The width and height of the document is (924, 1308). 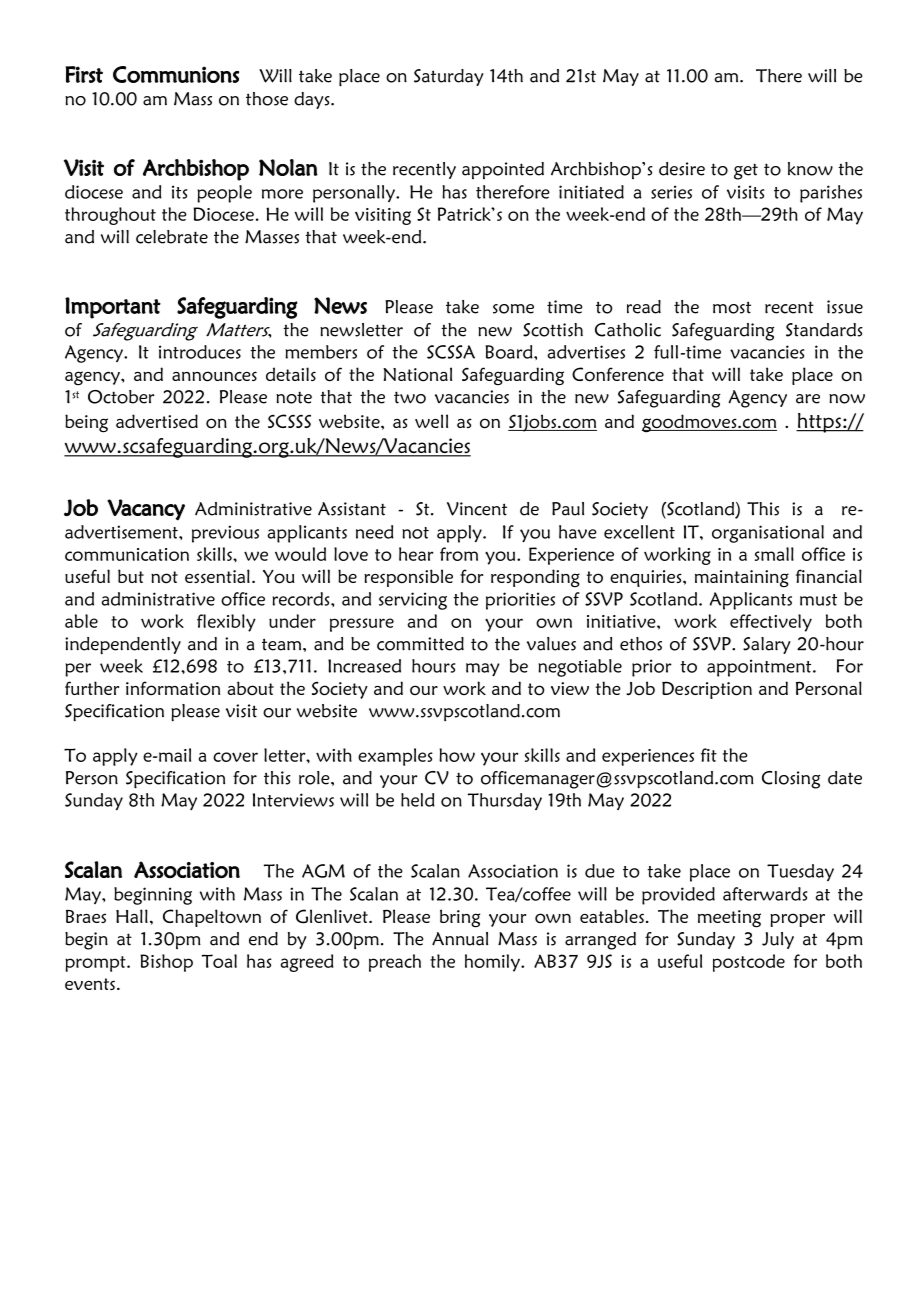 What do you see at coordinates (768, 534) in the document?
I see `organisational` at bounding box center [768, 534].
